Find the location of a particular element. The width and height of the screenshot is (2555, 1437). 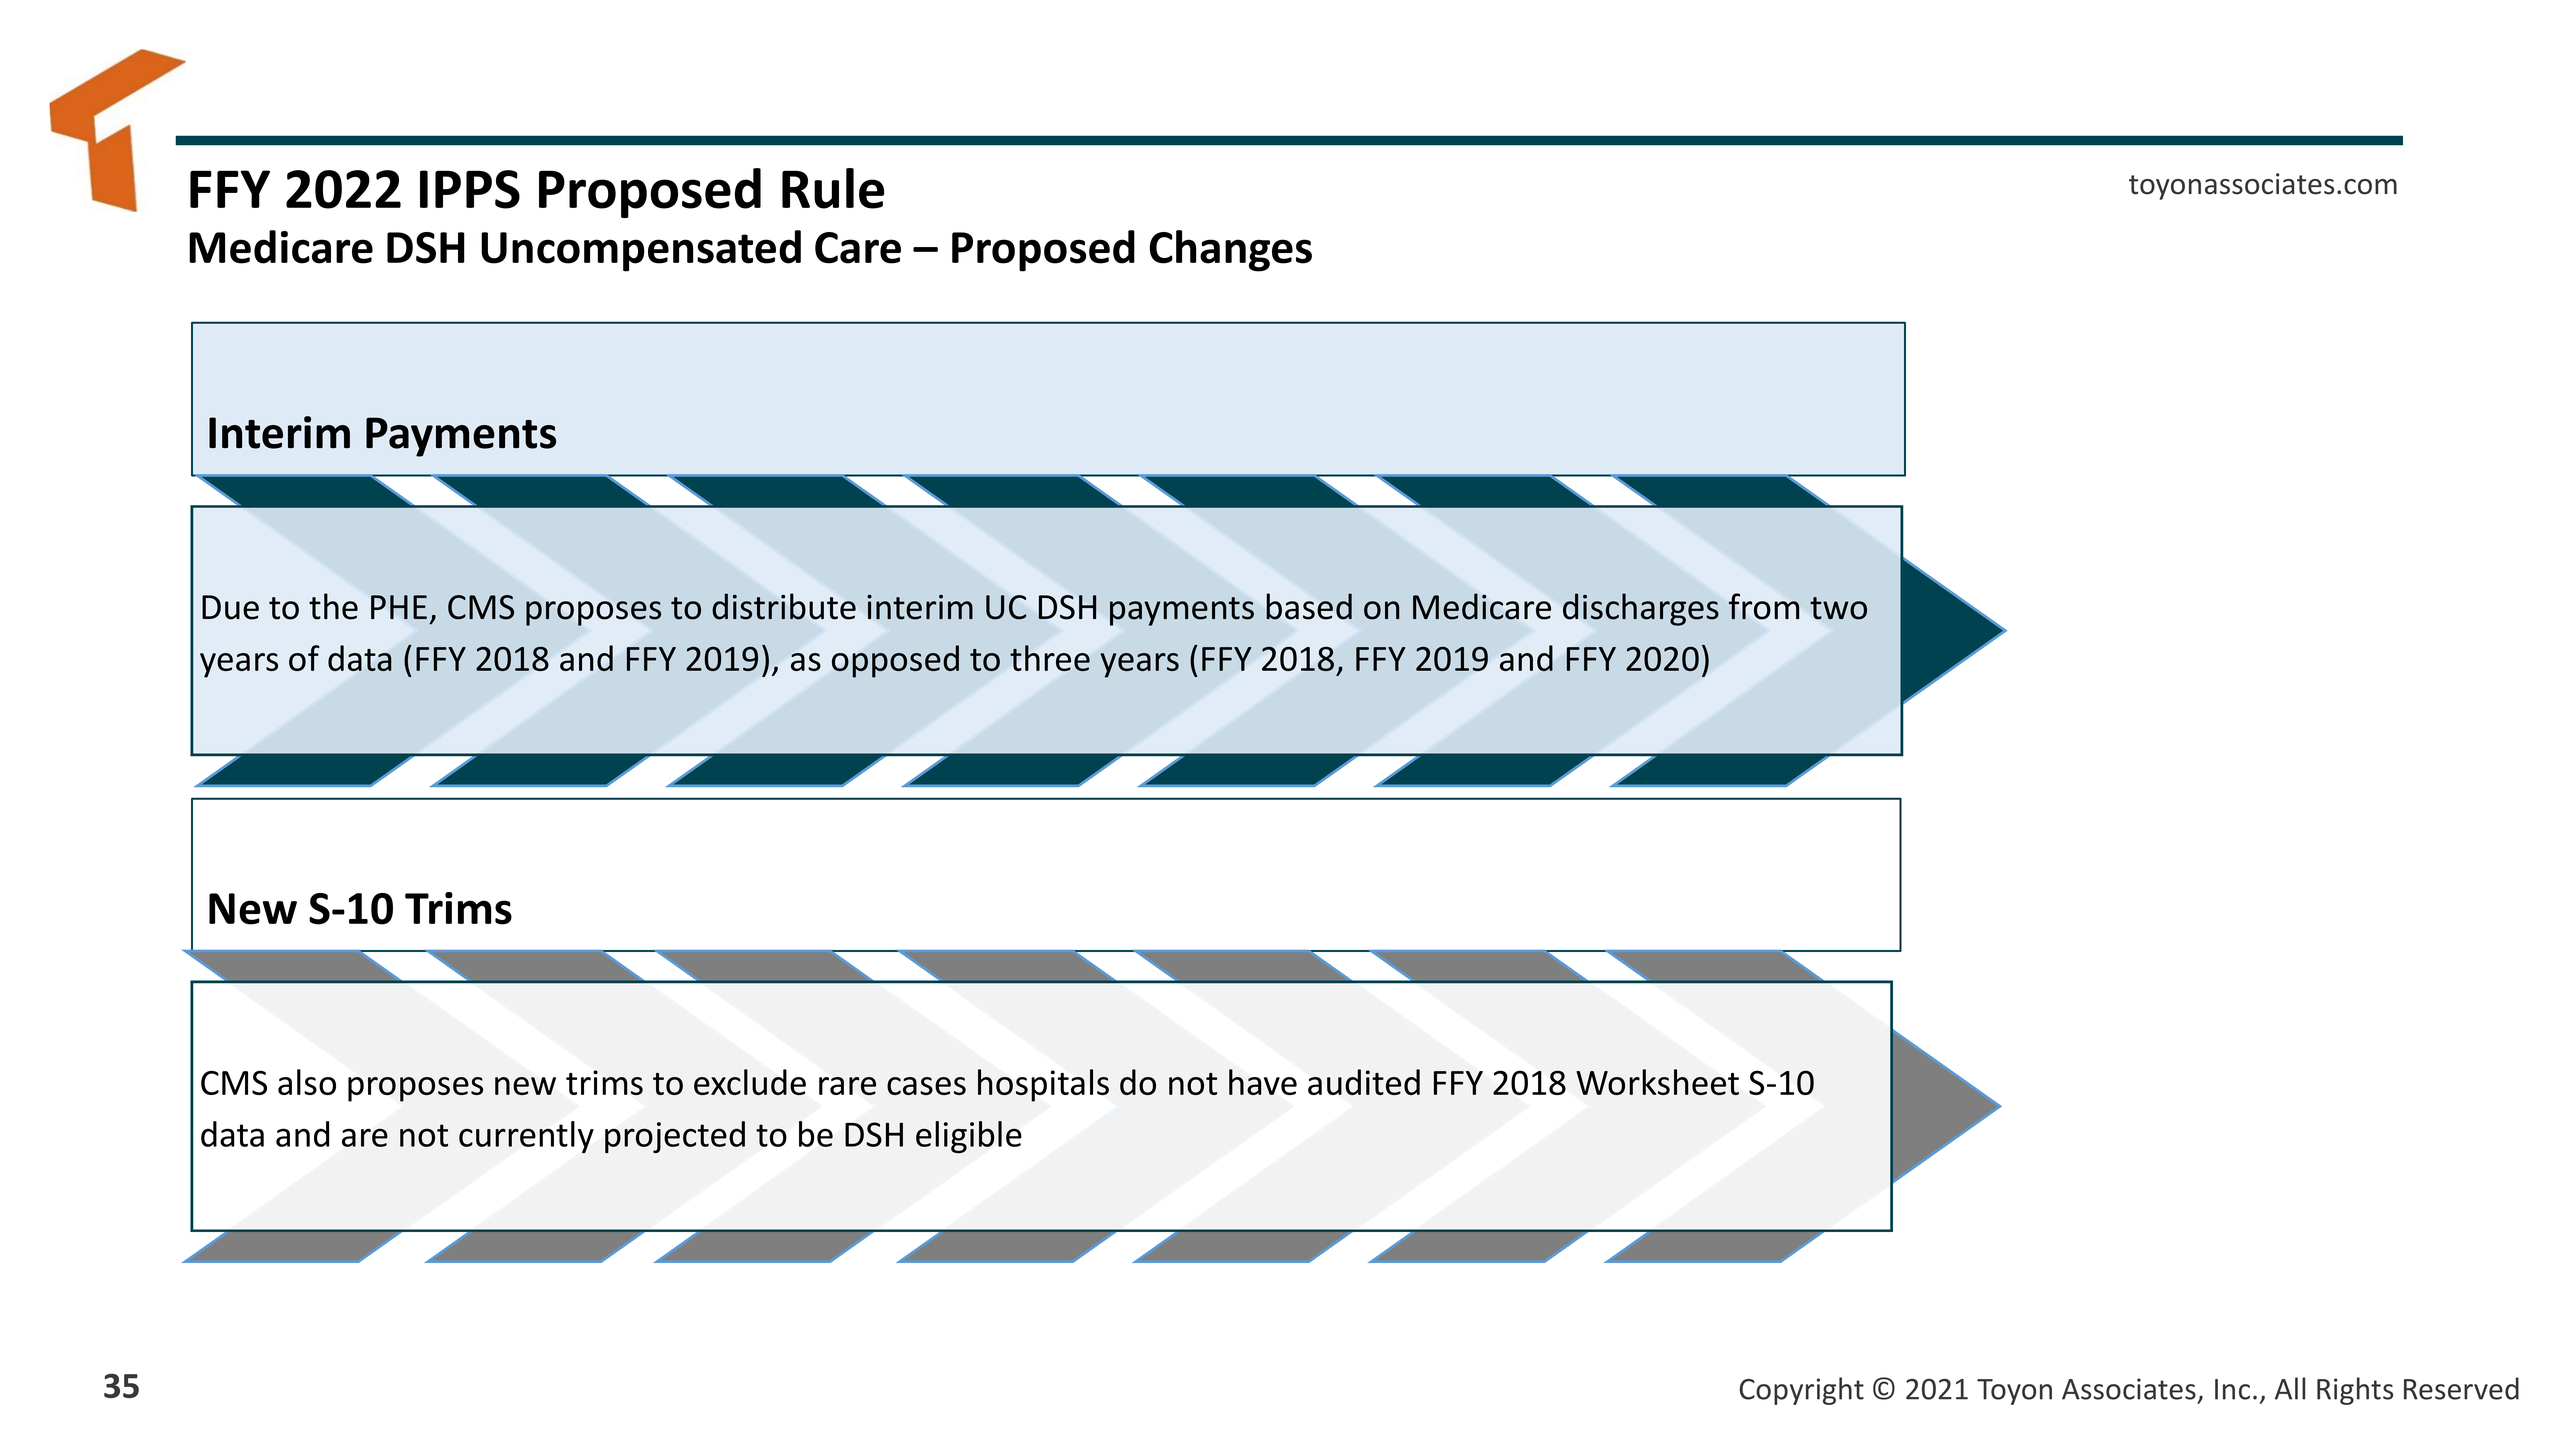

PHE is located at coordinates (399, 607).
